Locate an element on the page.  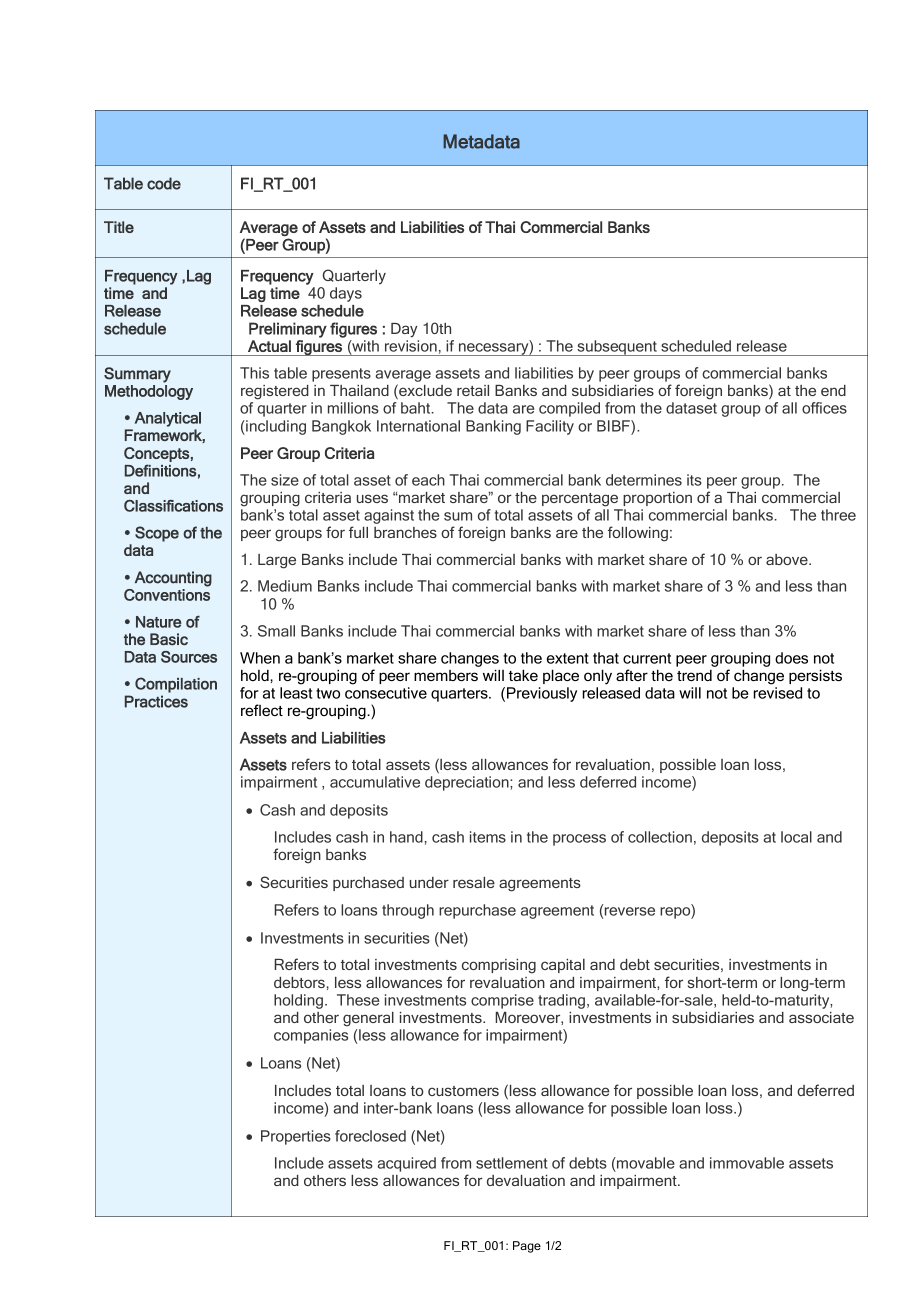
Properties is located at coordinates (296, 1137).
